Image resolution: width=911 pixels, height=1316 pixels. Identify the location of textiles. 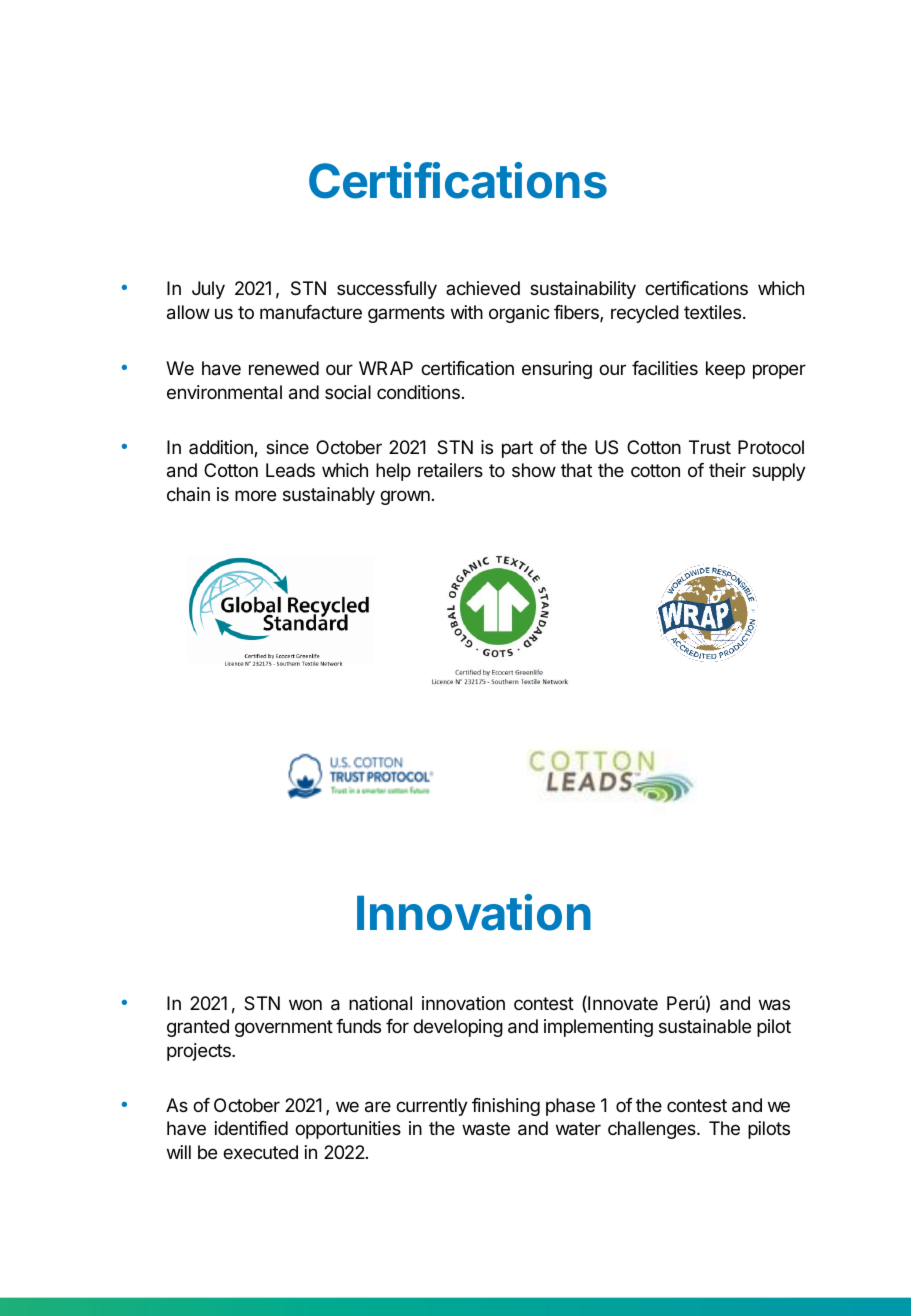
(714, 312).
